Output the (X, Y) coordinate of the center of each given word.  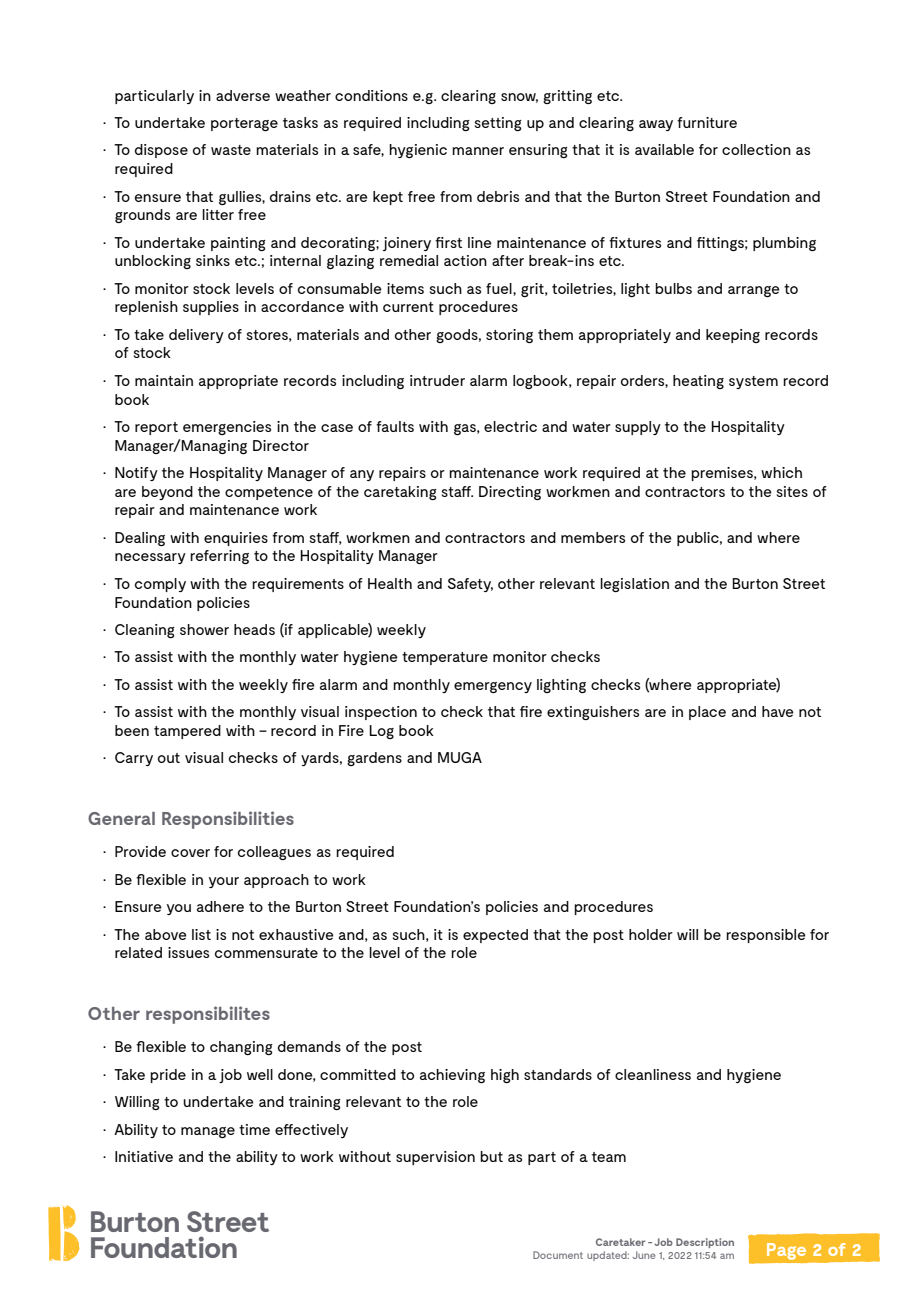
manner (478, 151)
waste (231, 150)
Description (705, 1243)
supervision (435, 1158)
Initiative (144, 1156)
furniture (707, 122)
